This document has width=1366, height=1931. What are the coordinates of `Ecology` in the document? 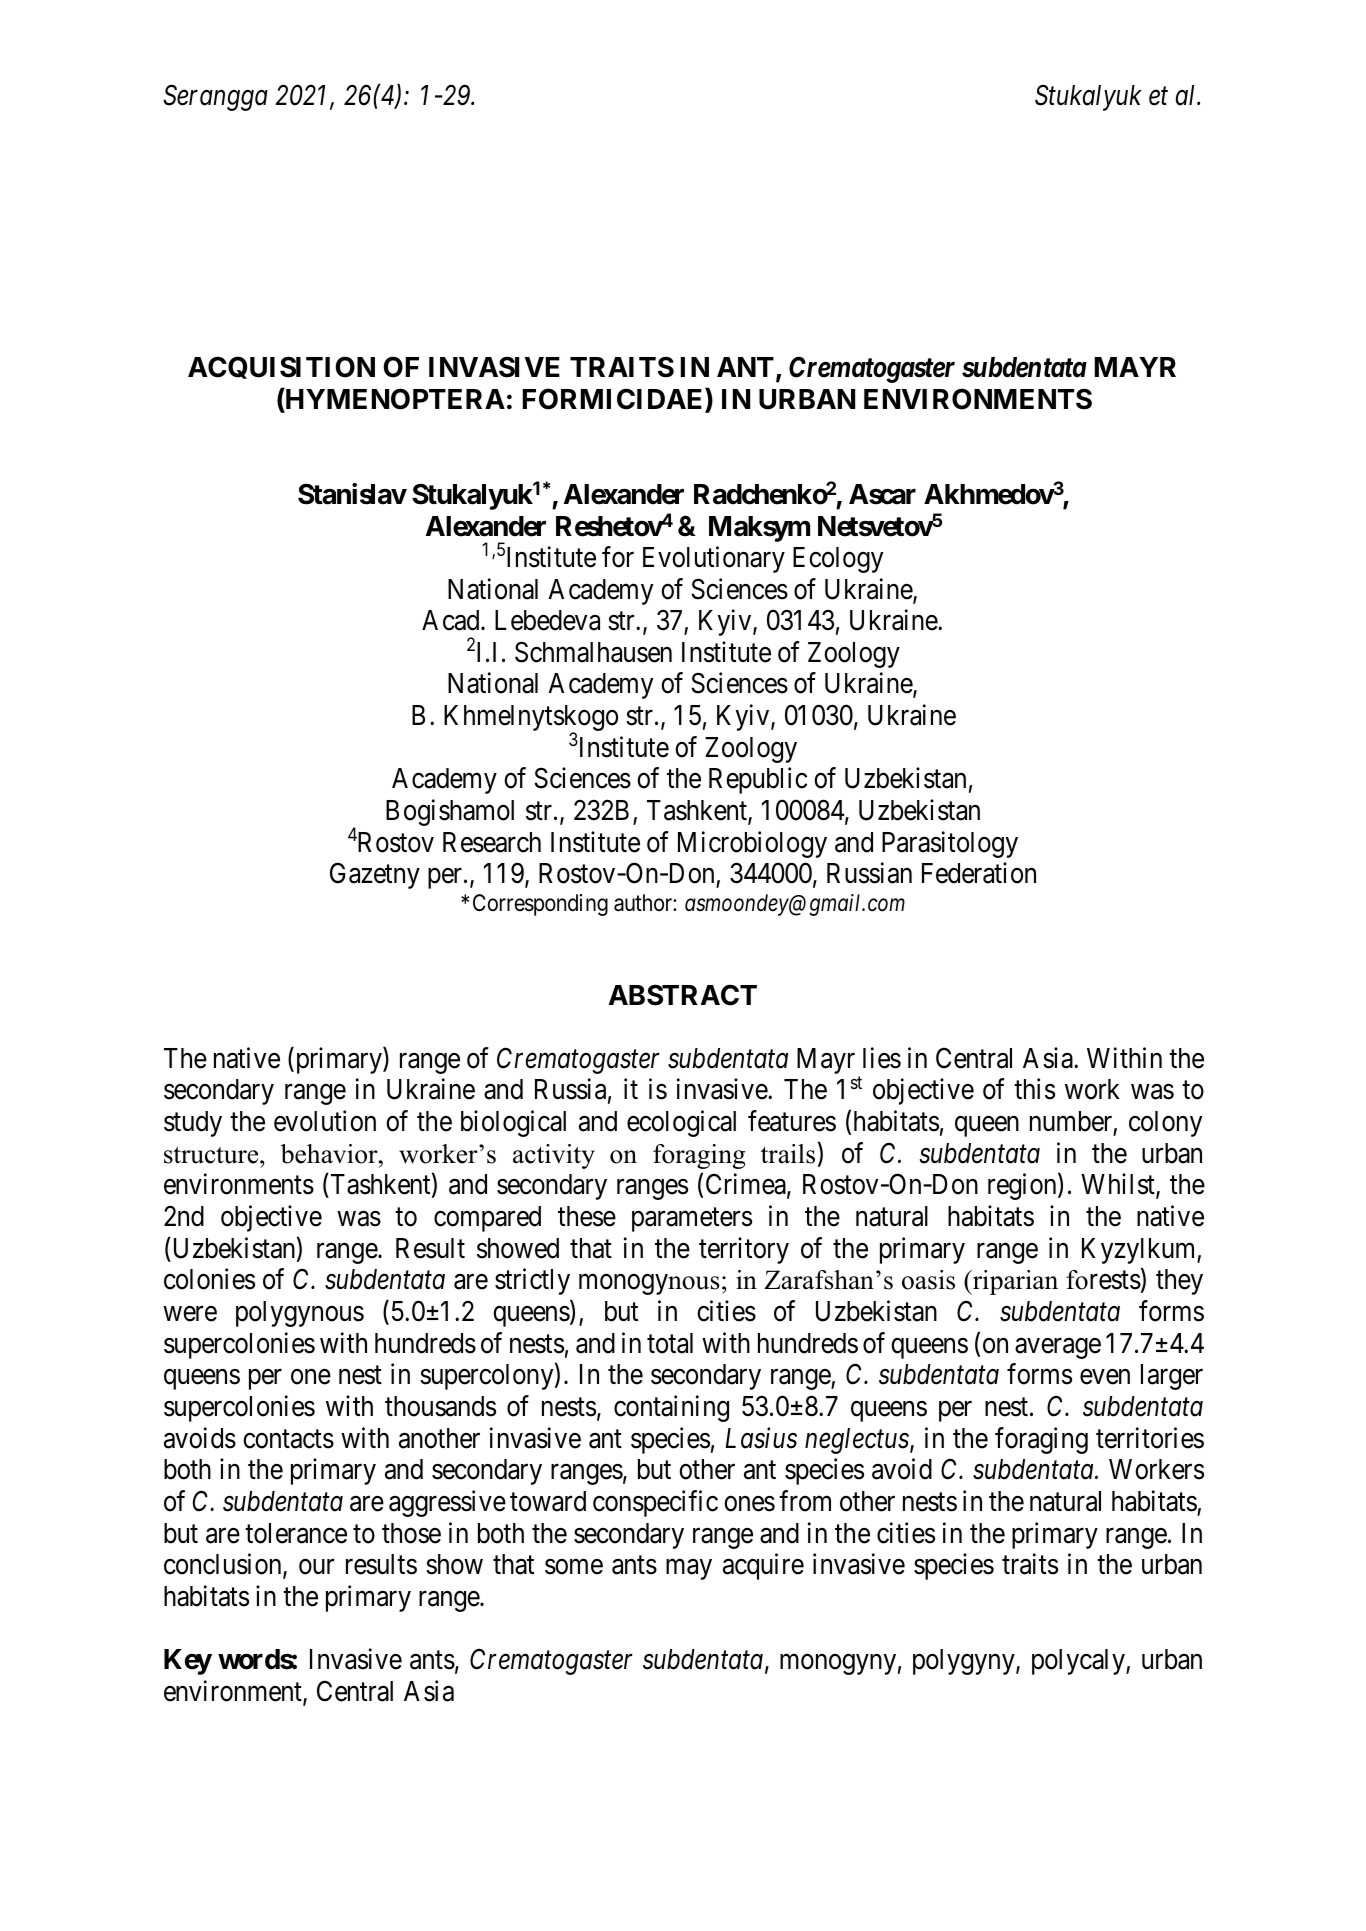 It's located at (838, 560).
